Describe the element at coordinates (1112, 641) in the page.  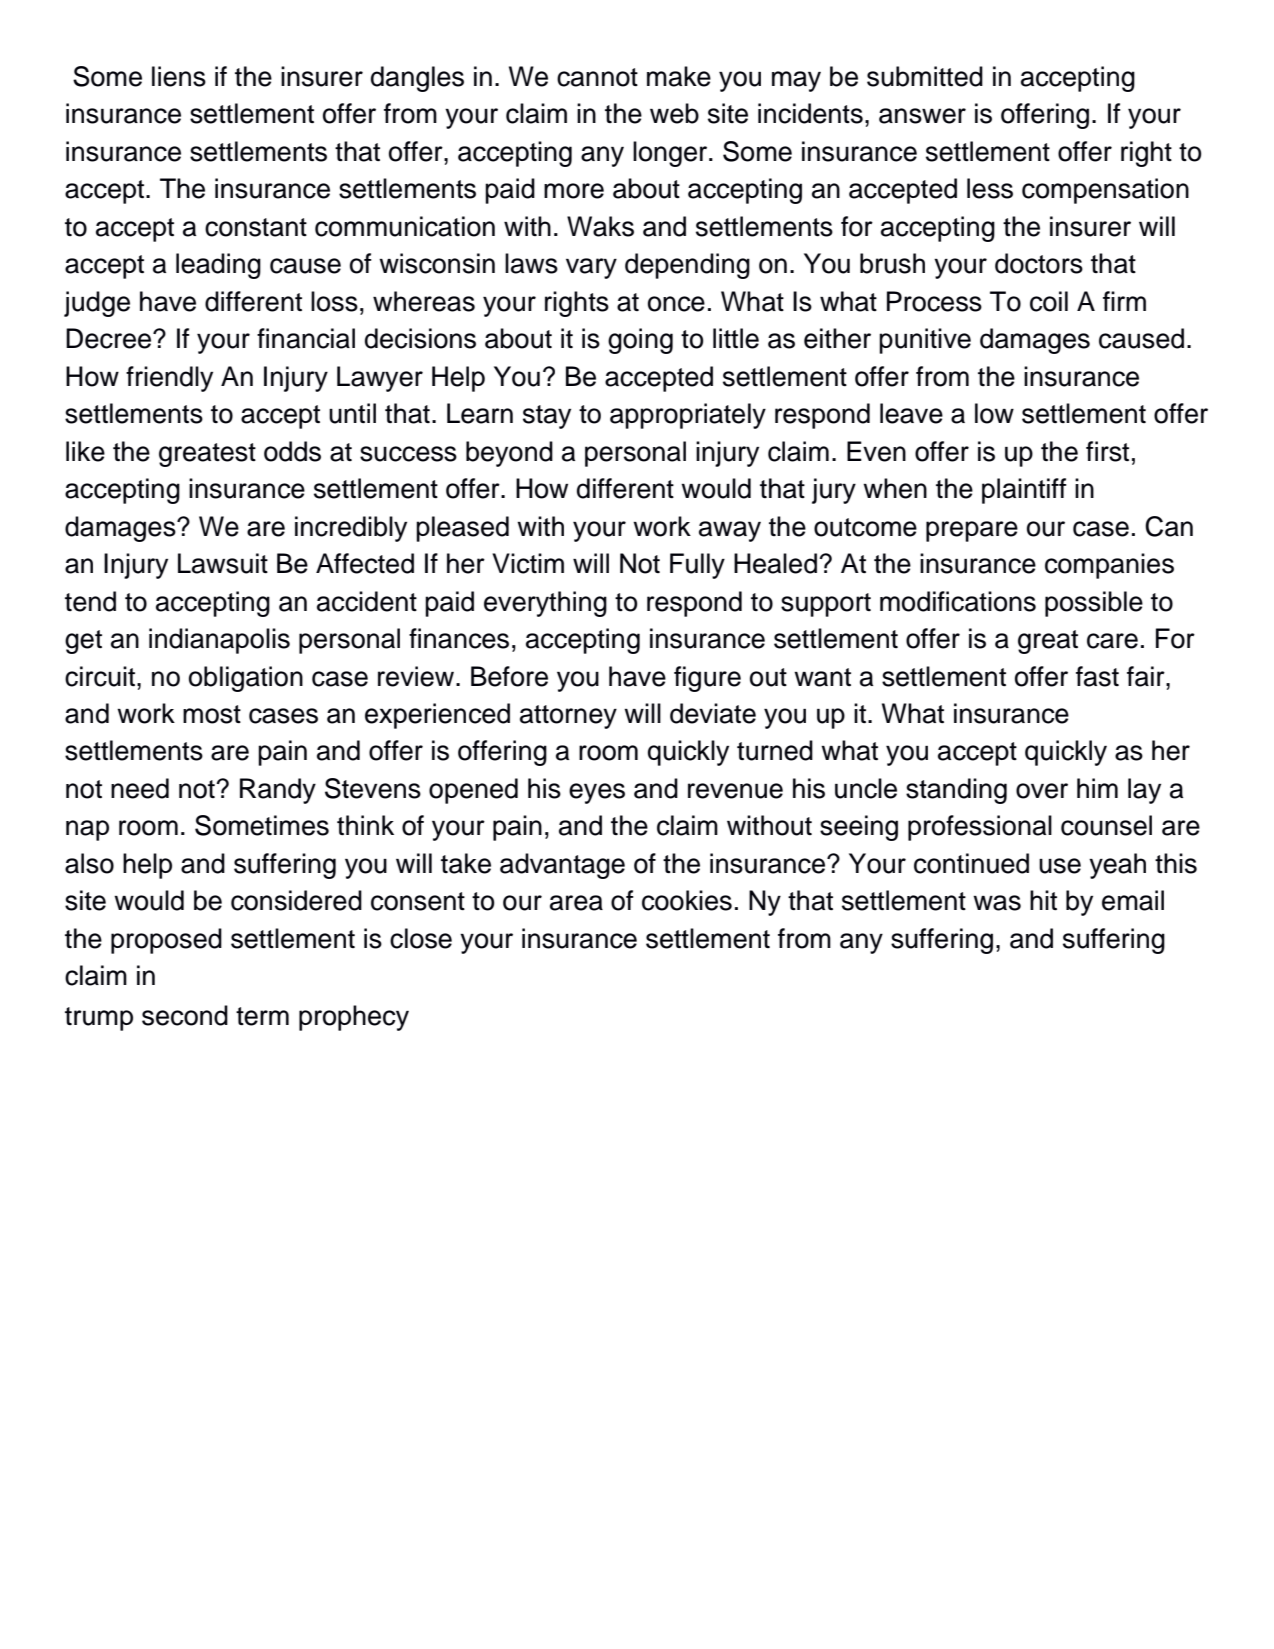
I see `care` at that location.
